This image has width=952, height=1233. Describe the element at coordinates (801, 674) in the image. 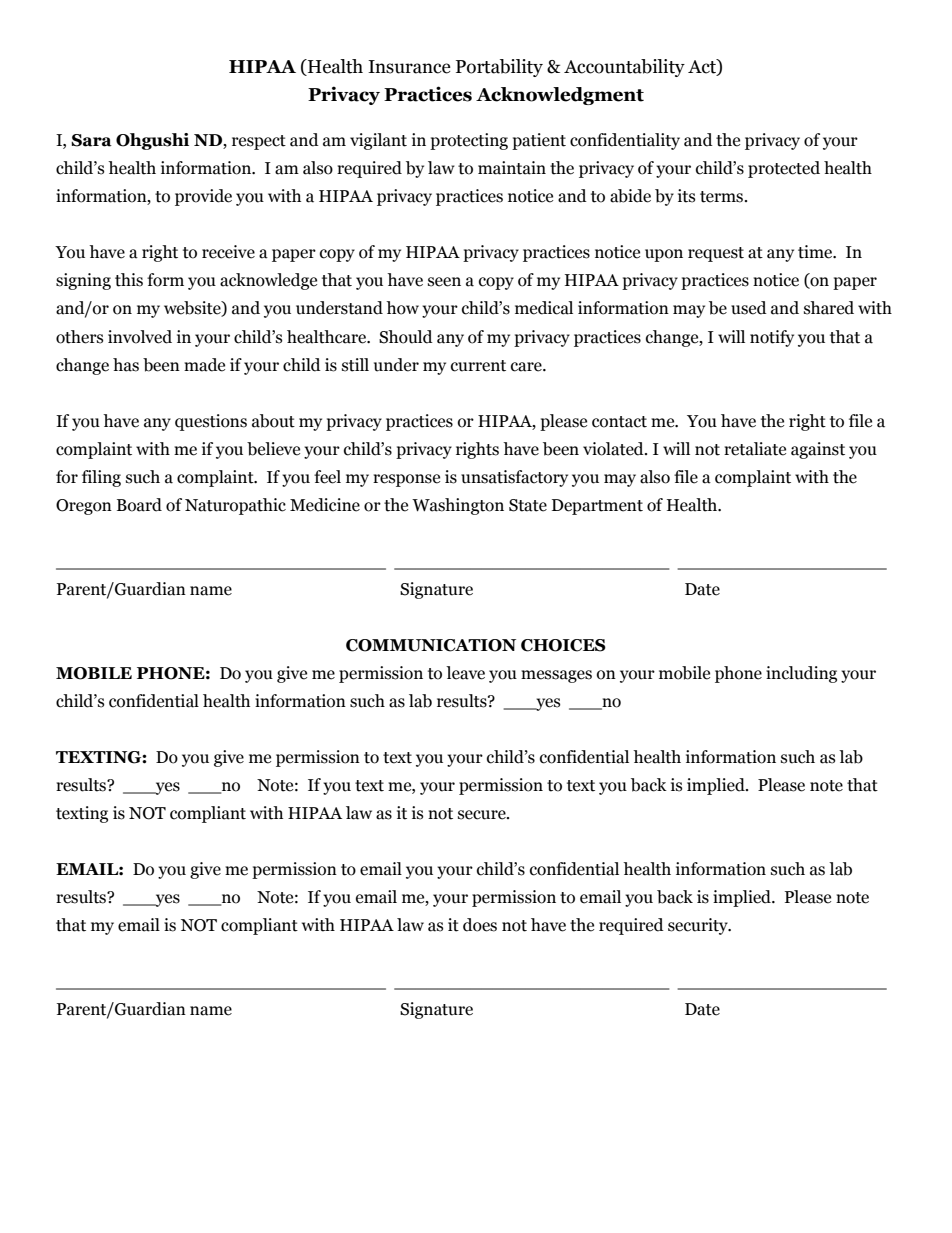

I see `including` at that location.
